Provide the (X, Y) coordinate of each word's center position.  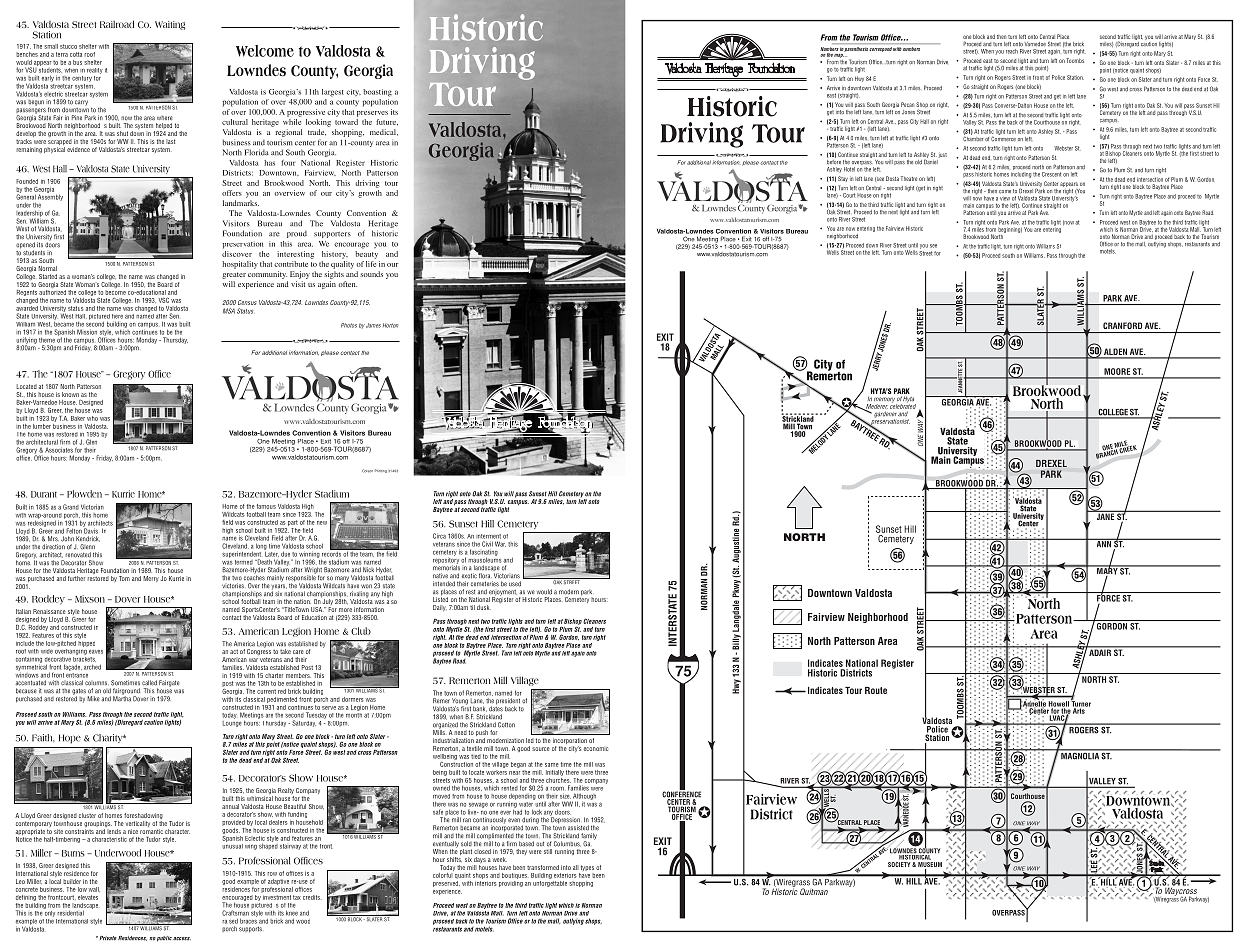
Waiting (170, 25)
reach (1012, 51)
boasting (377, 93)
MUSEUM (930, 866)
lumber (42, 426)
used (515, 583)
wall (94, 889)
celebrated (903, 405)
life (371, 264)
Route (876, 690)
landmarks (241, 203)
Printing (381, 471)
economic (596, 749)
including (1021, 175)
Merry (151, 579)
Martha (122, 698)
